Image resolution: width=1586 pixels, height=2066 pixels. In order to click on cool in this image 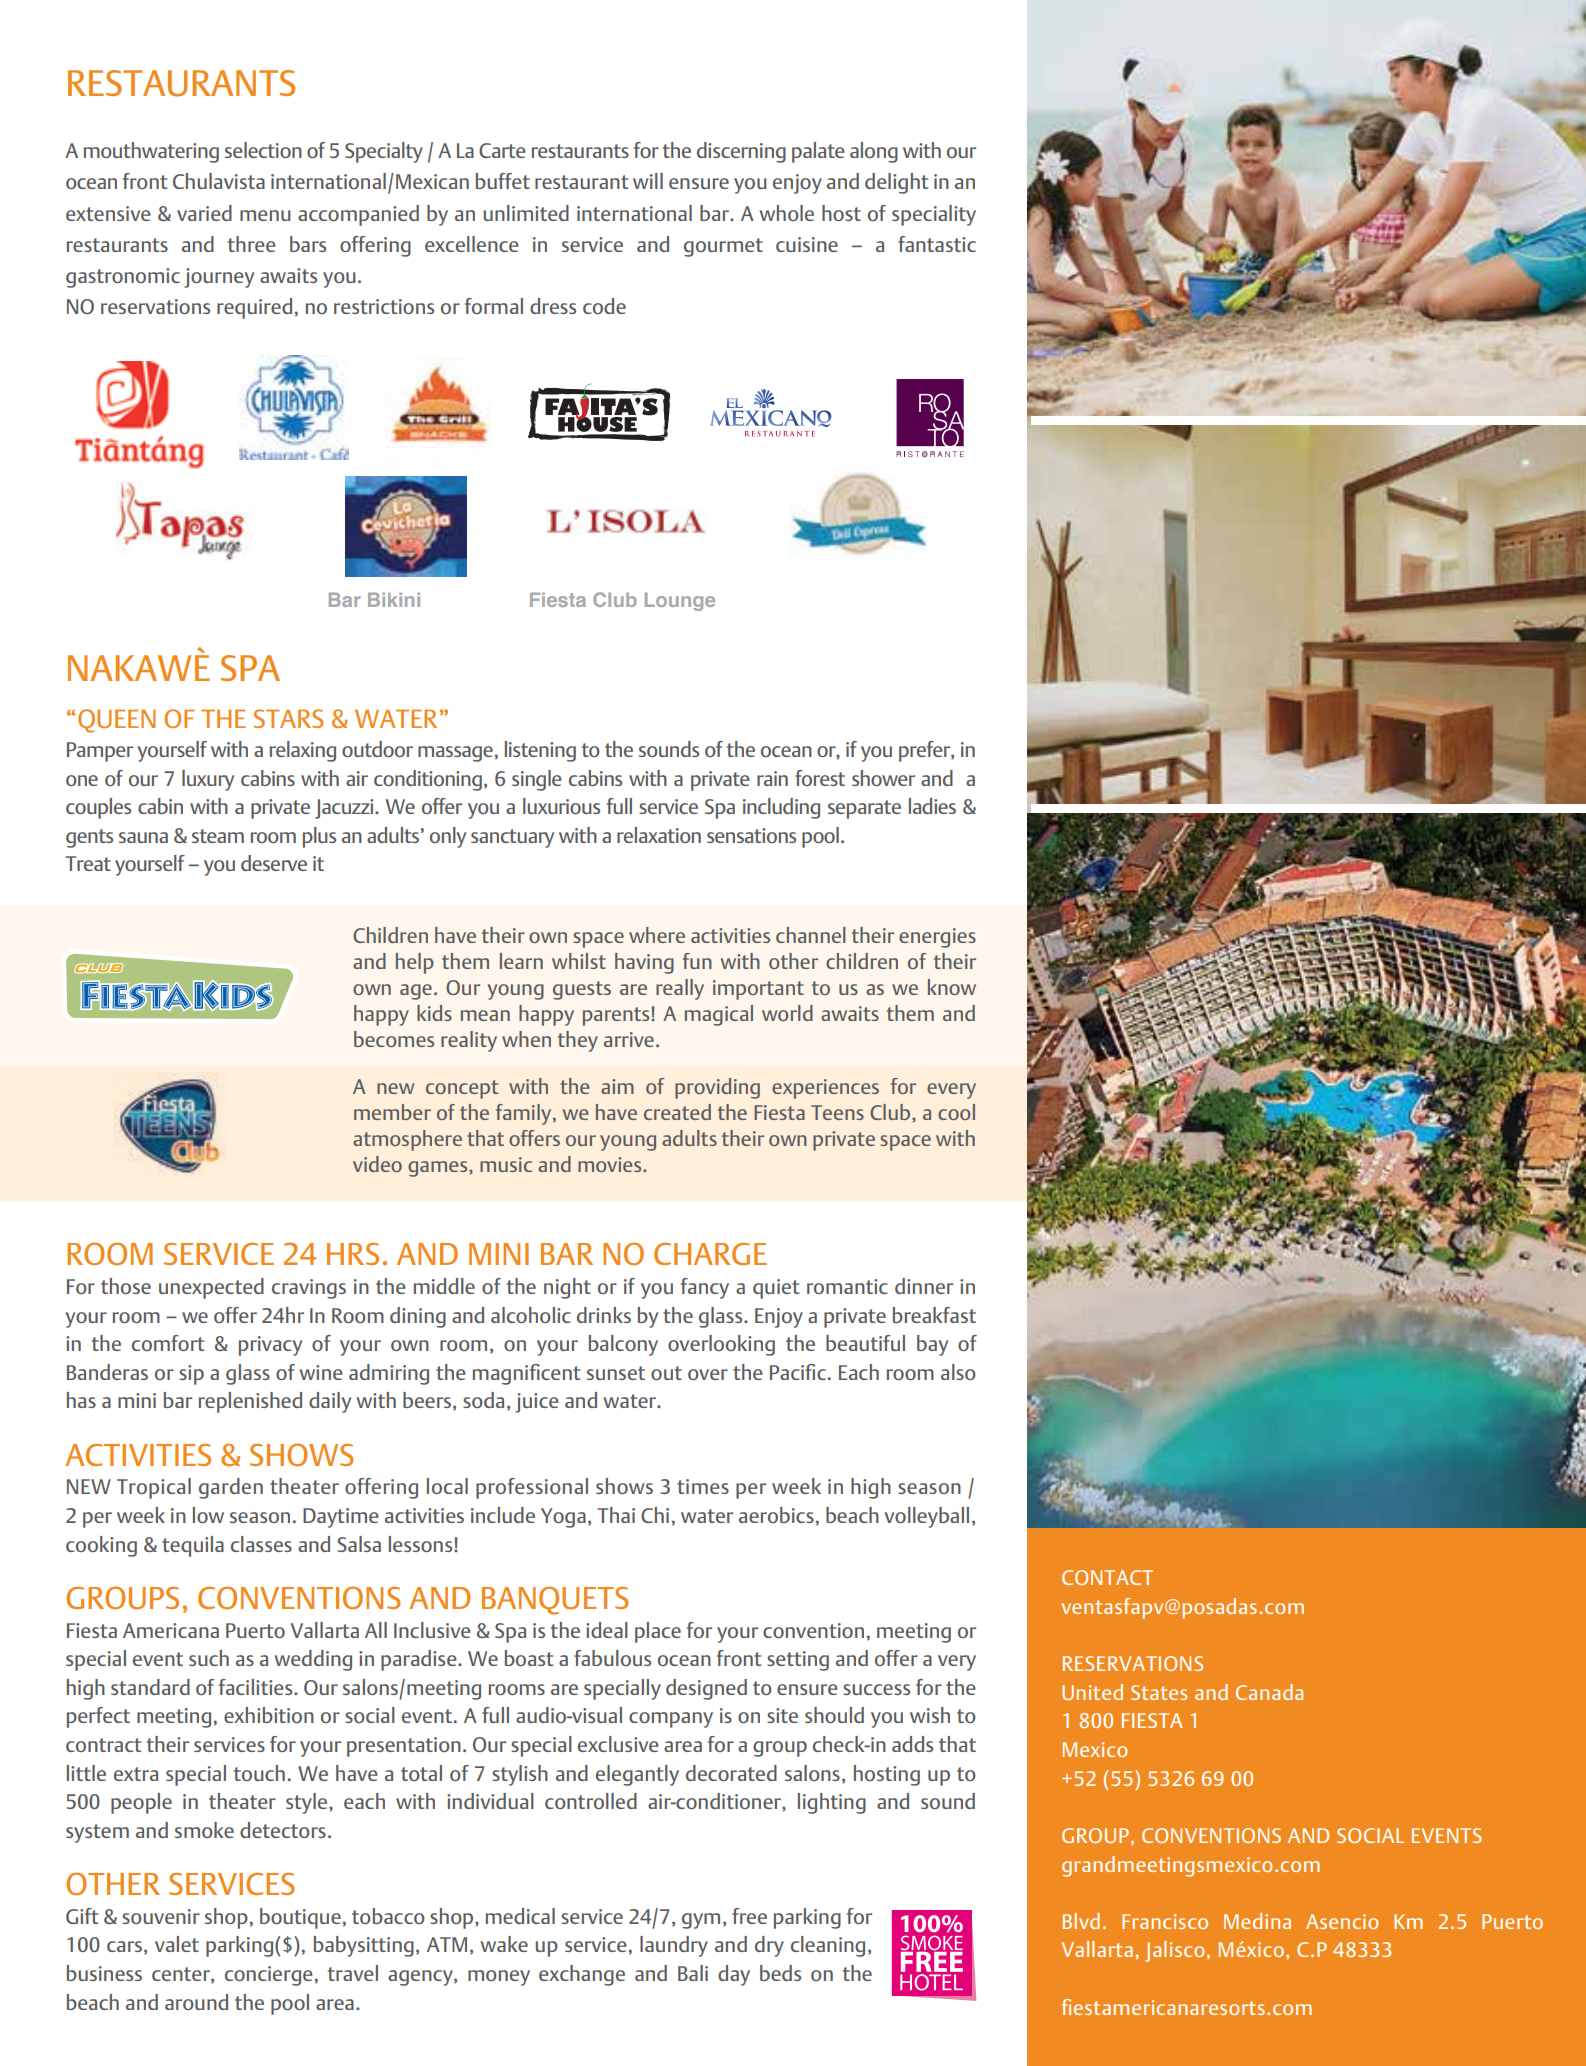, I will do `click(956, 1112)`.
